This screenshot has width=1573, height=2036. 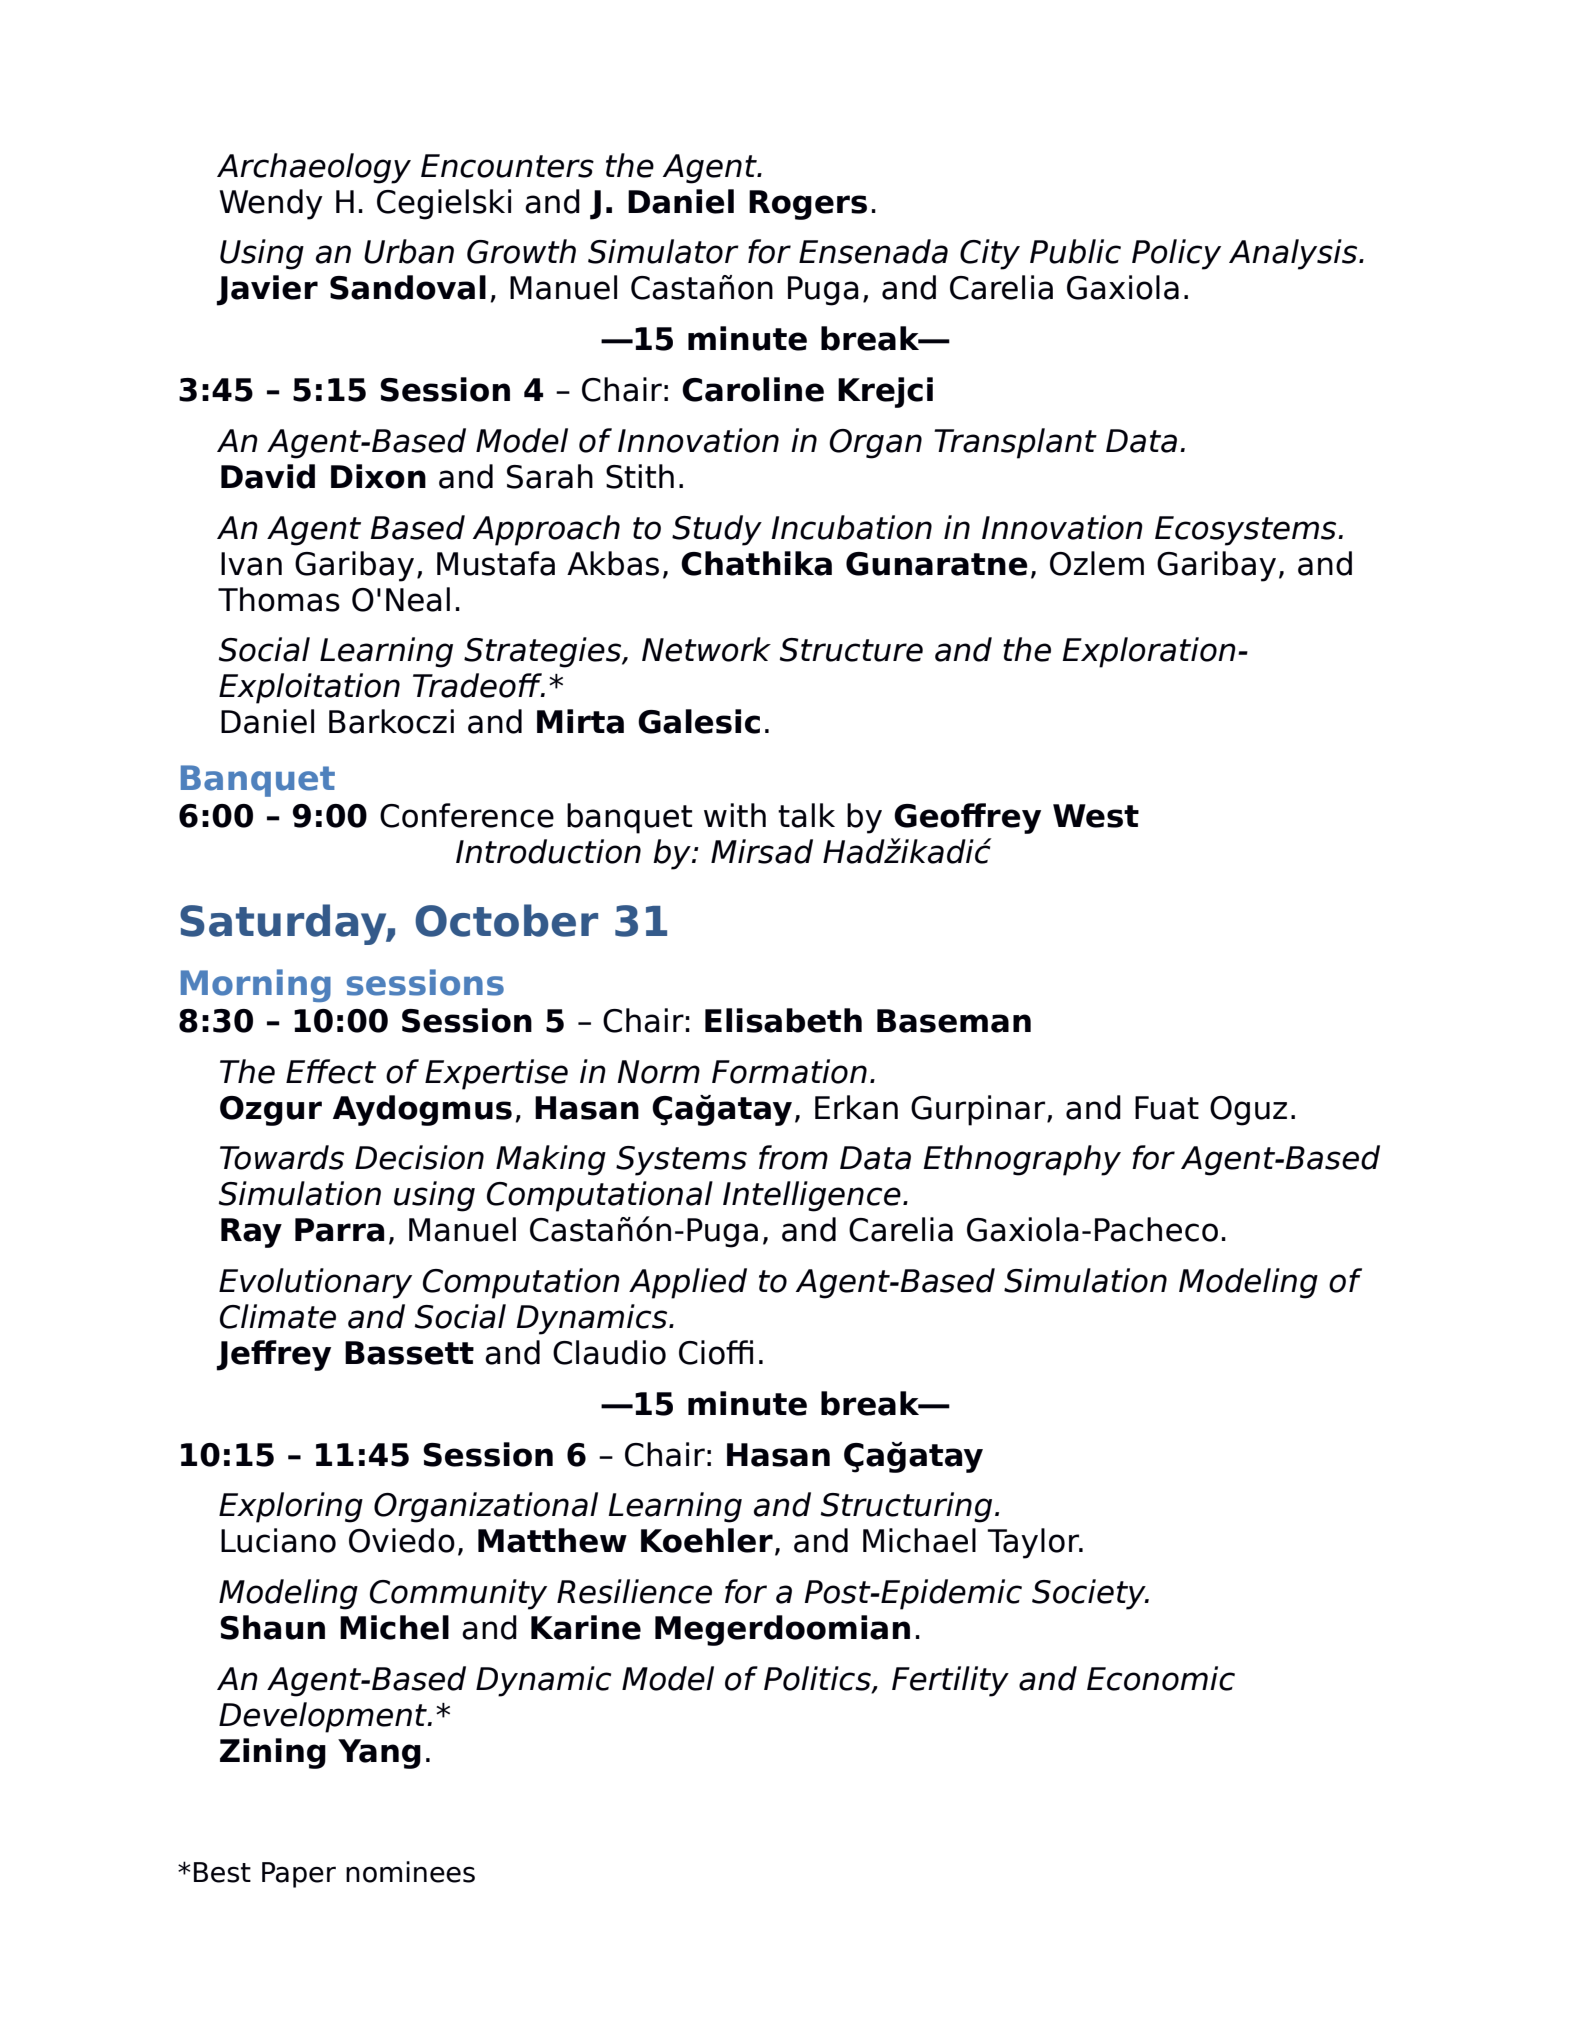 What do you see at coordinates (808, 205) in the screenshot?
I see `Rogers` at bounding box center [808, 205].
